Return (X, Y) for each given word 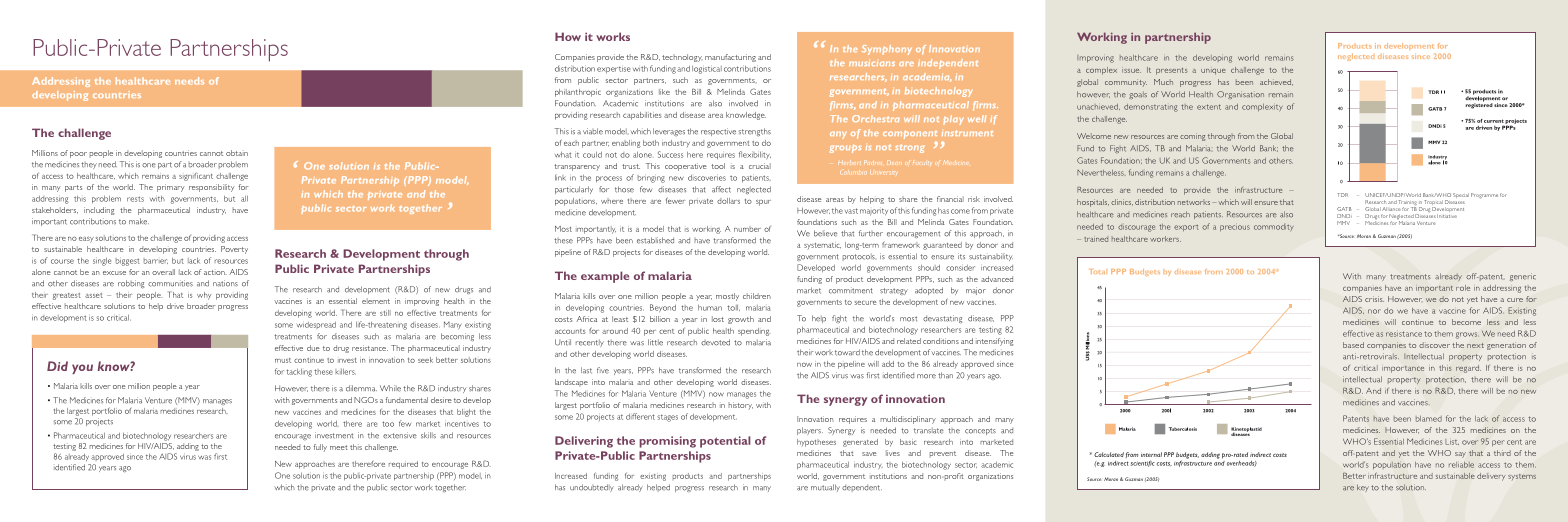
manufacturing (730, 58)
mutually (825, 488)
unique (1213, 72)
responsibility (212, 188)
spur (763, 203)
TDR (1343, 195)
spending (754, 332)
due (313, 348)
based (1353, 345)
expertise (614, 69)
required (403, 465)
